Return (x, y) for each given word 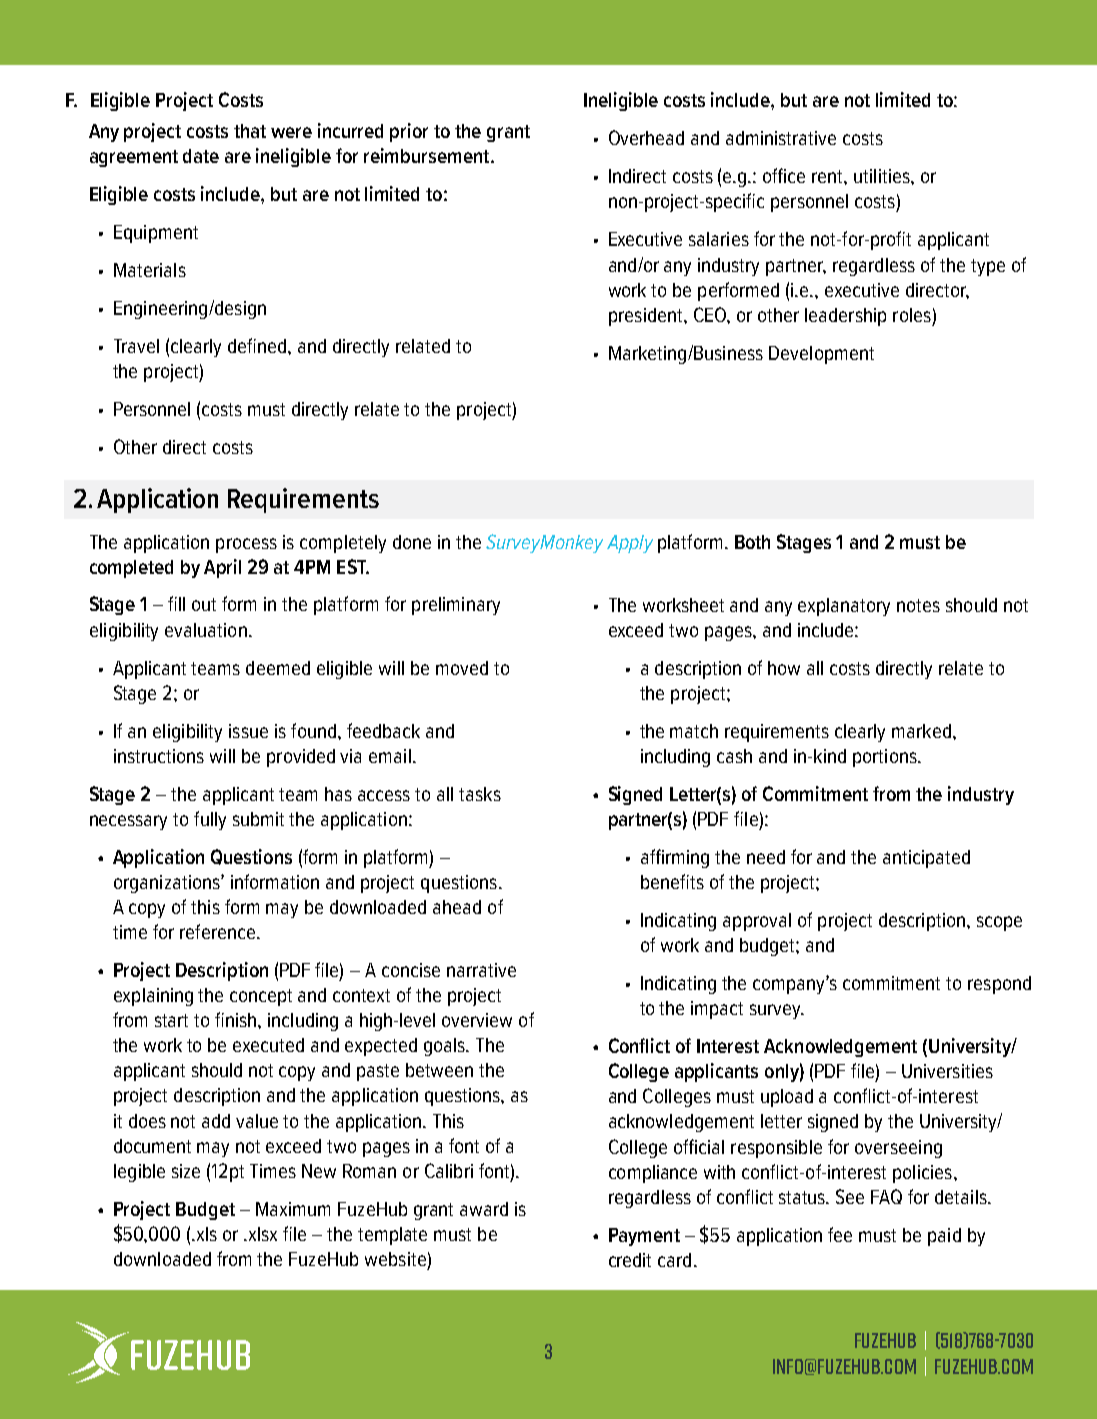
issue (248, 731)
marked (921, 731)
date (201, 156)
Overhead (646, 137)
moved (462, 668)
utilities (883, 176)
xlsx (261, 1234)
